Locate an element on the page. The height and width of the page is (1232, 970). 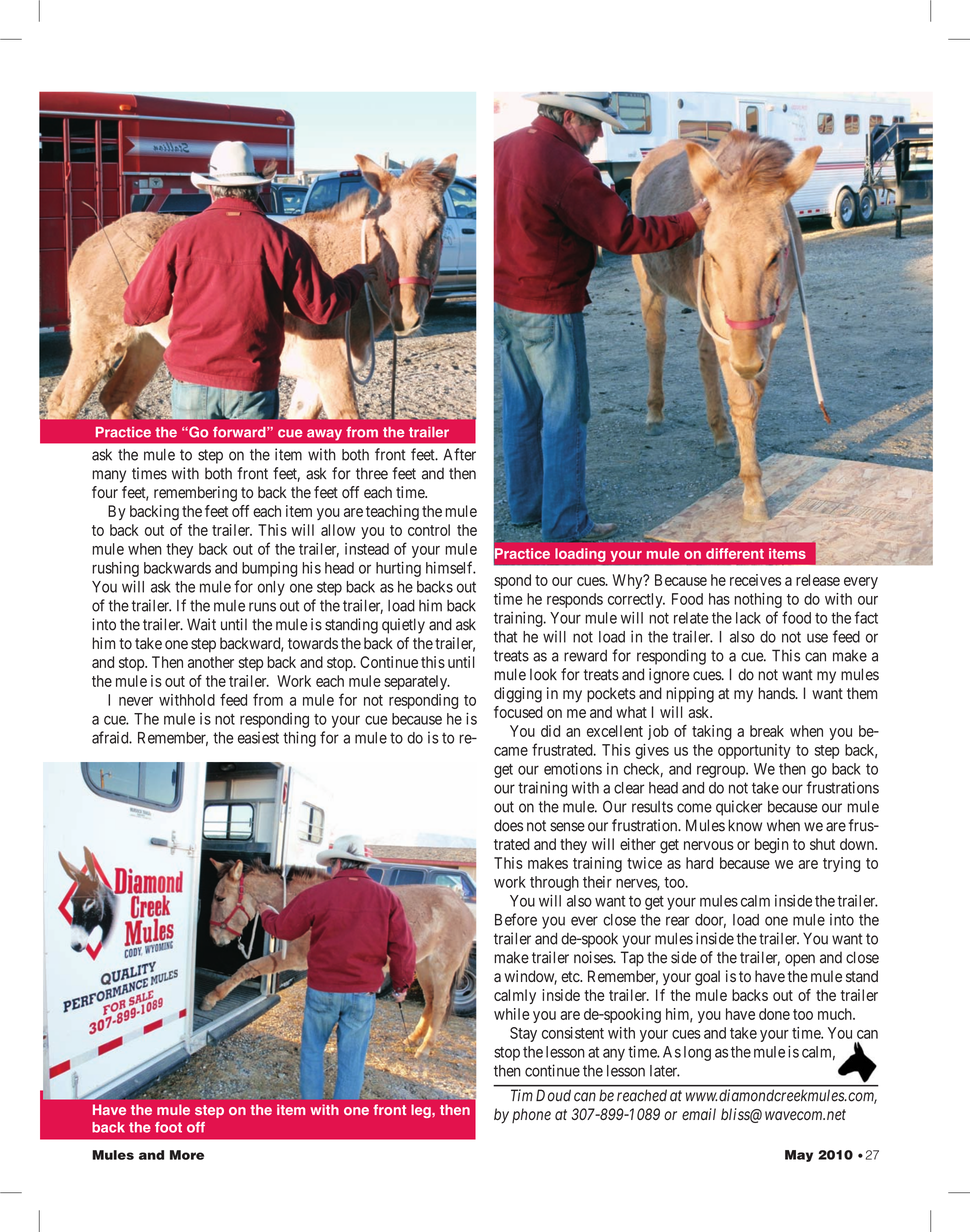
different is located at coordinates (735, 553).
